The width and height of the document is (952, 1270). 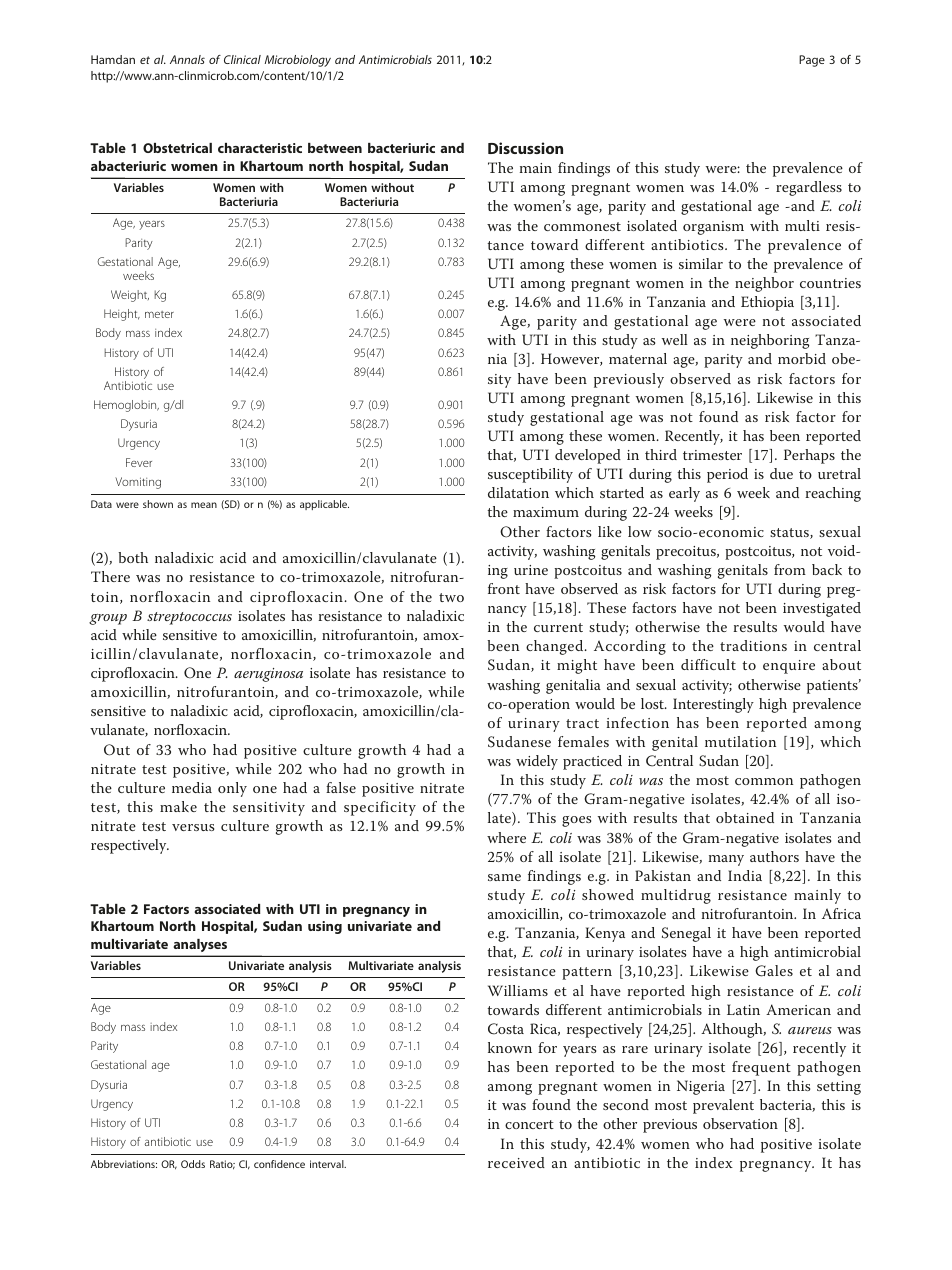 I want to click on same, so click(x=504, y=877).
